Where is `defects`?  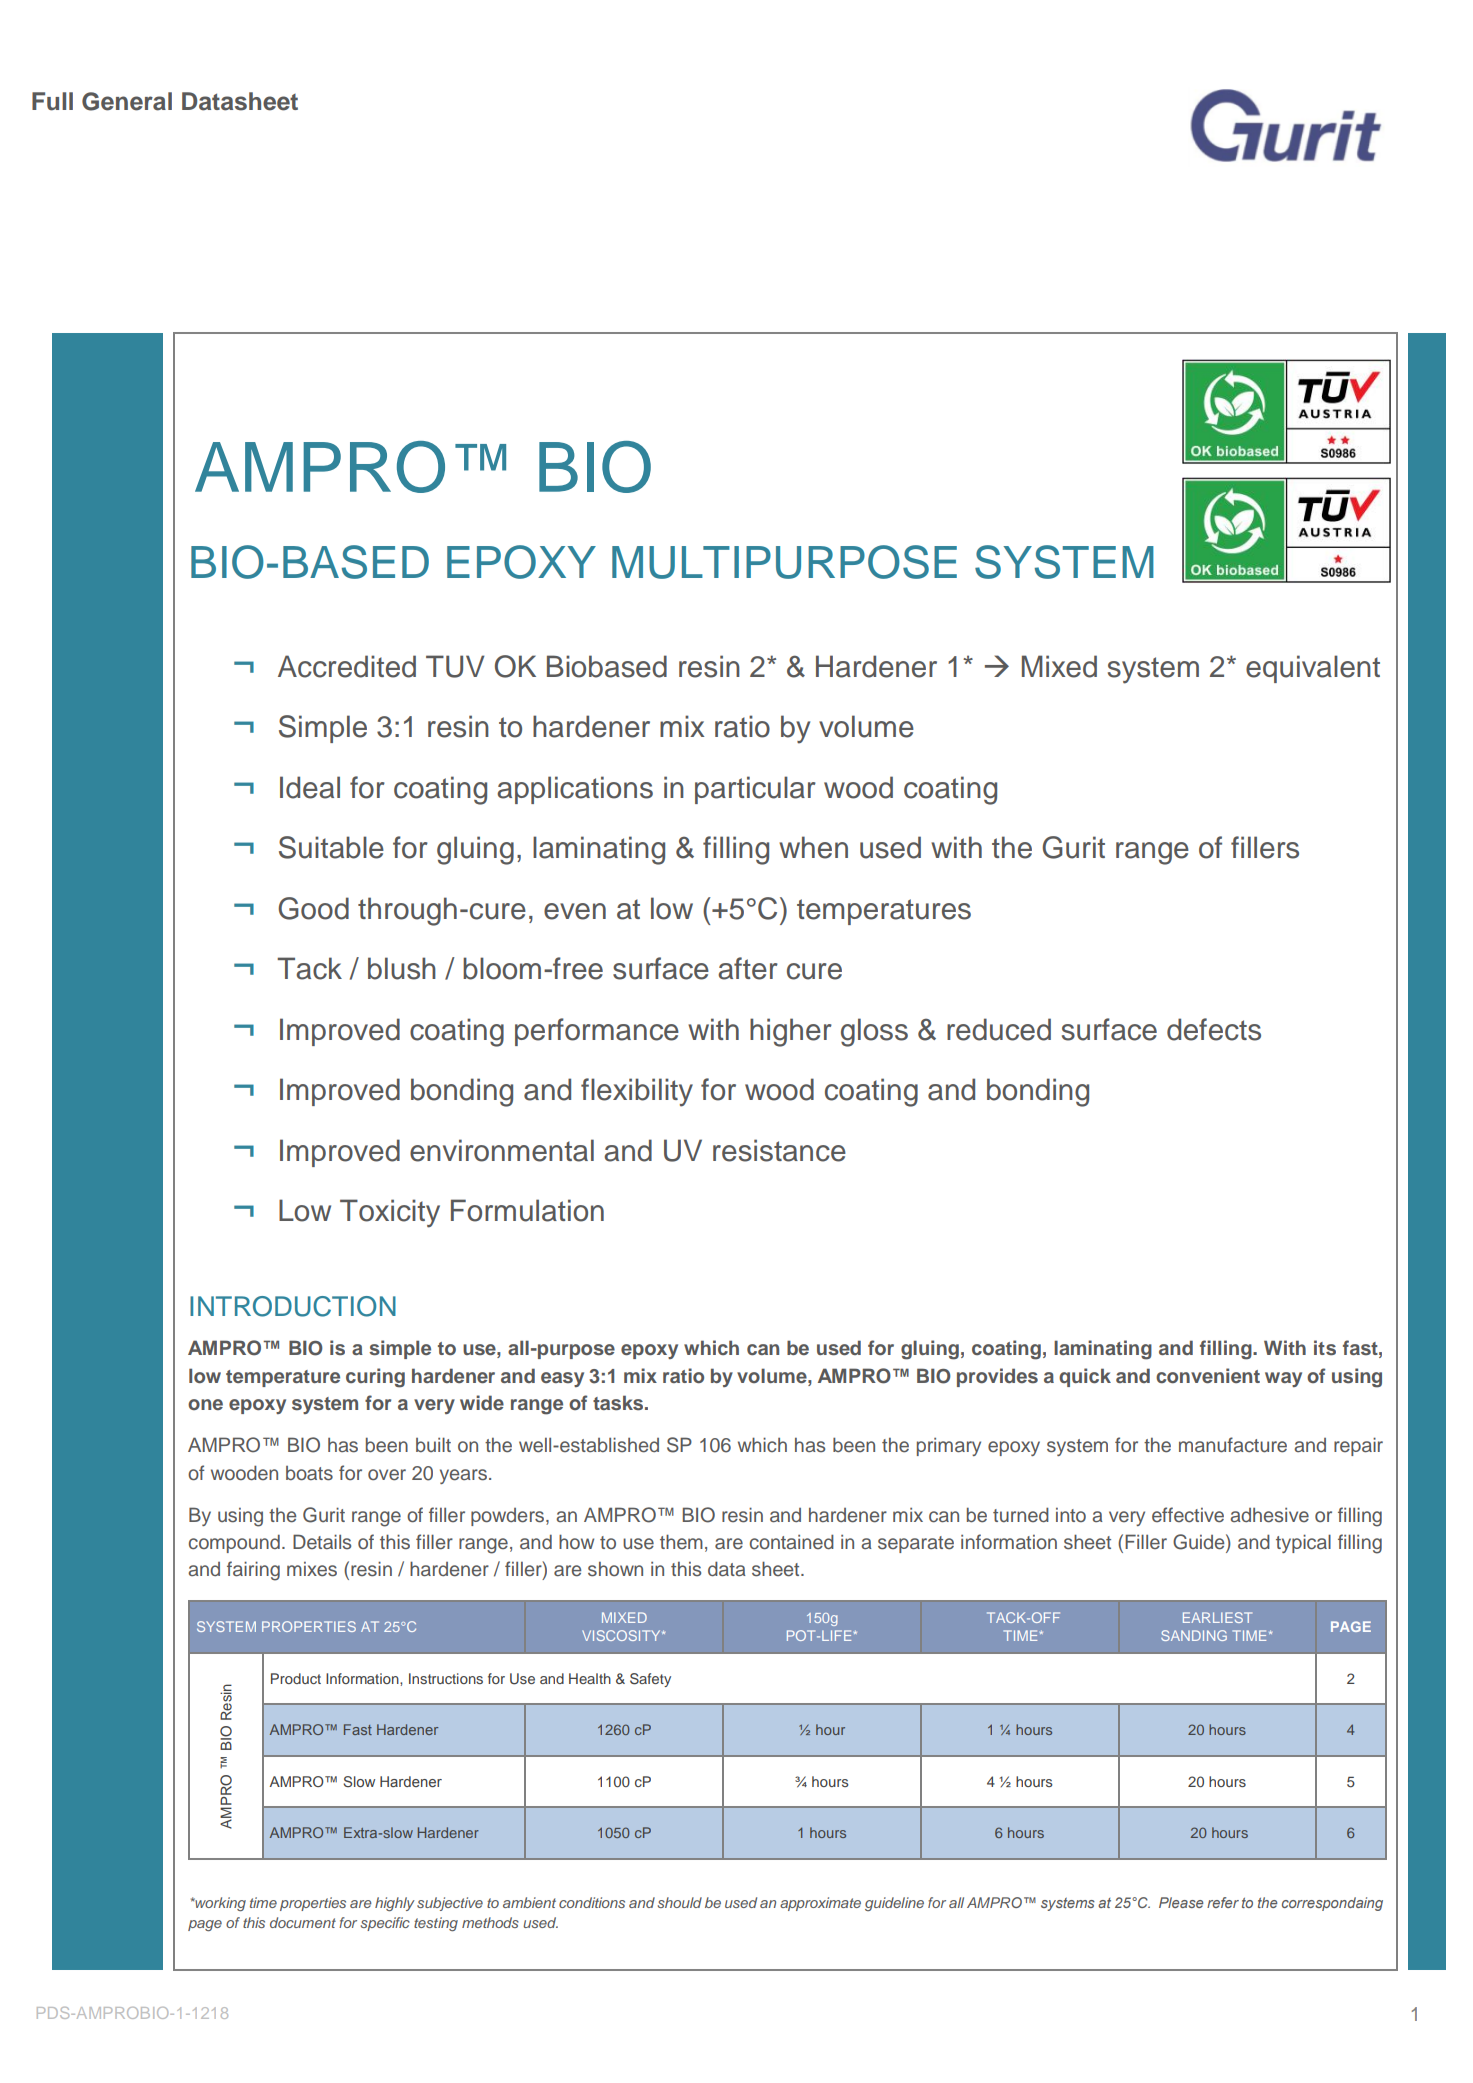 defects is located at coordinates (1214, 1029).
